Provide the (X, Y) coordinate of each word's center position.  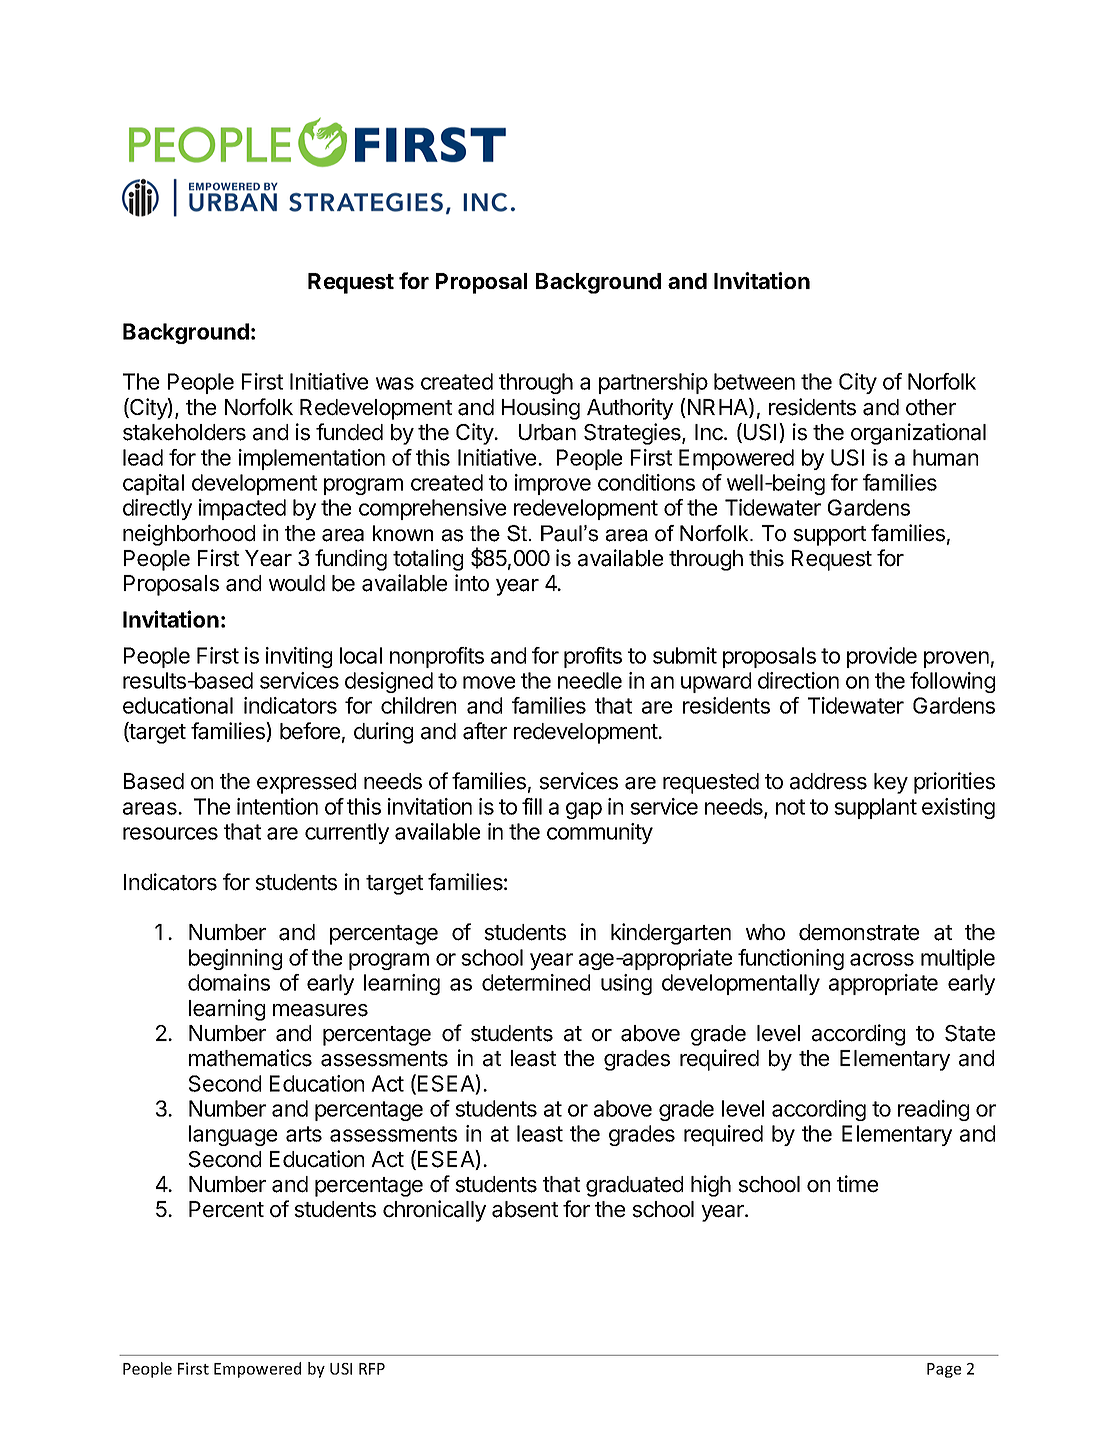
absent (525, 1209)
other (931, 407)
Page (944, 1370)
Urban (547, 432)
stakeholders (184, 432)
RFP (372, 1369)
